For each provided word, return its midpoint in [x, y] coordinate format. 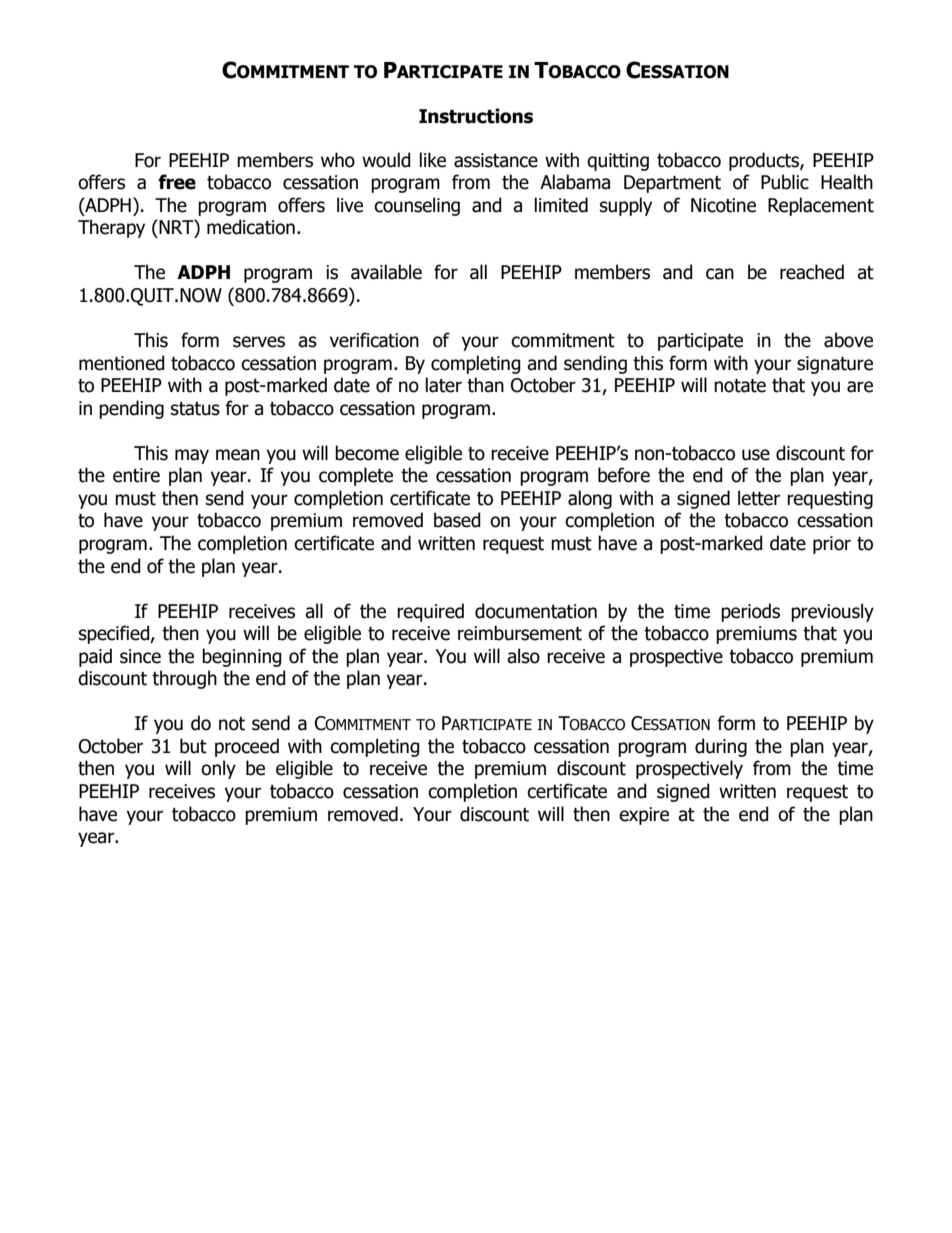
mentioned [122, 363]
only [218, 769]
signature [835, 365]
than [485, 385]
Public [785, 182]
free [177, 182]
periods [750, 612]
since [140, 656]
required [430, 612]
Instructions [476, 116]
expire [644, 816]
